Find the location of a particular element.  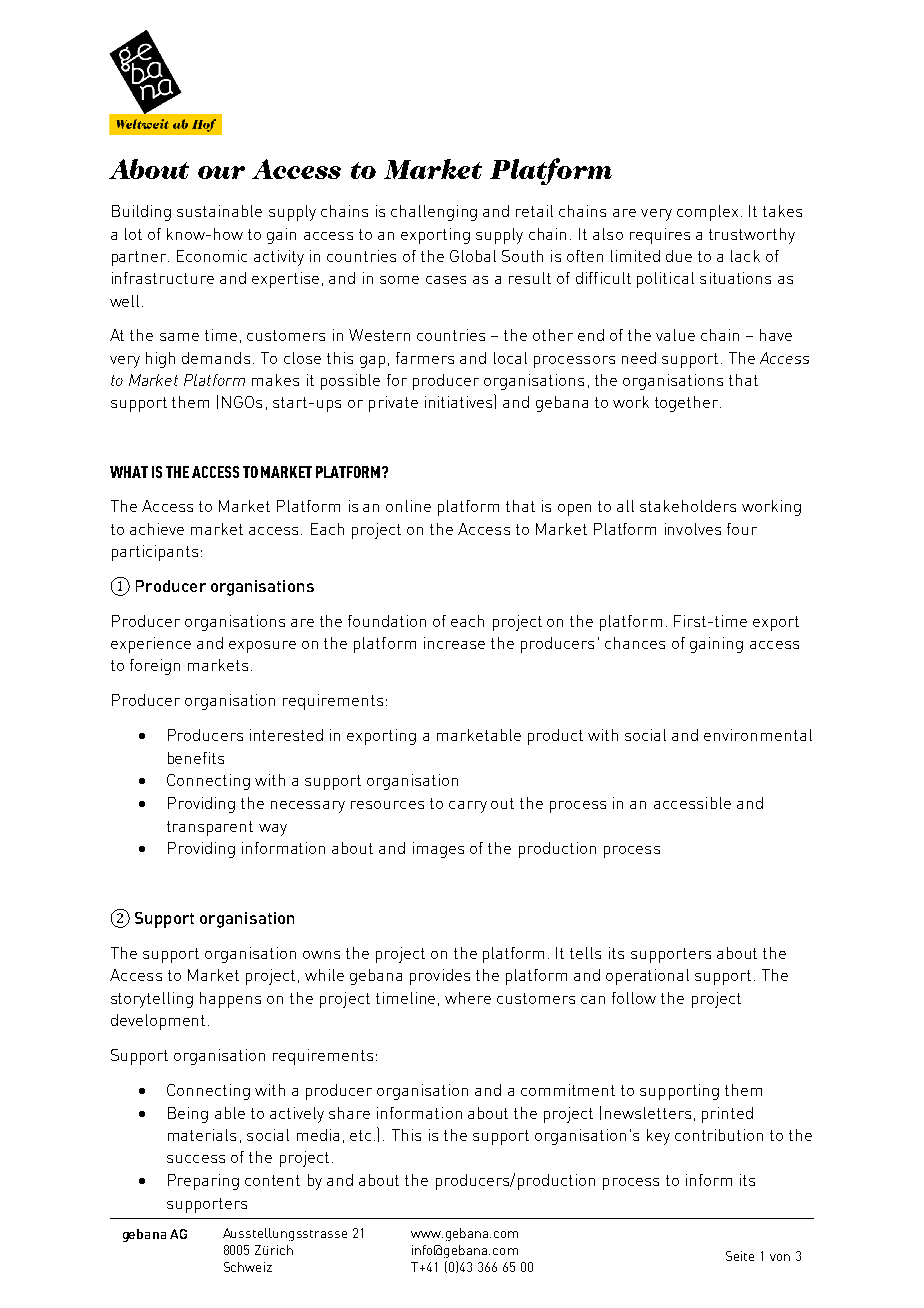

Preparing is located at coordinates (203, 1182).
